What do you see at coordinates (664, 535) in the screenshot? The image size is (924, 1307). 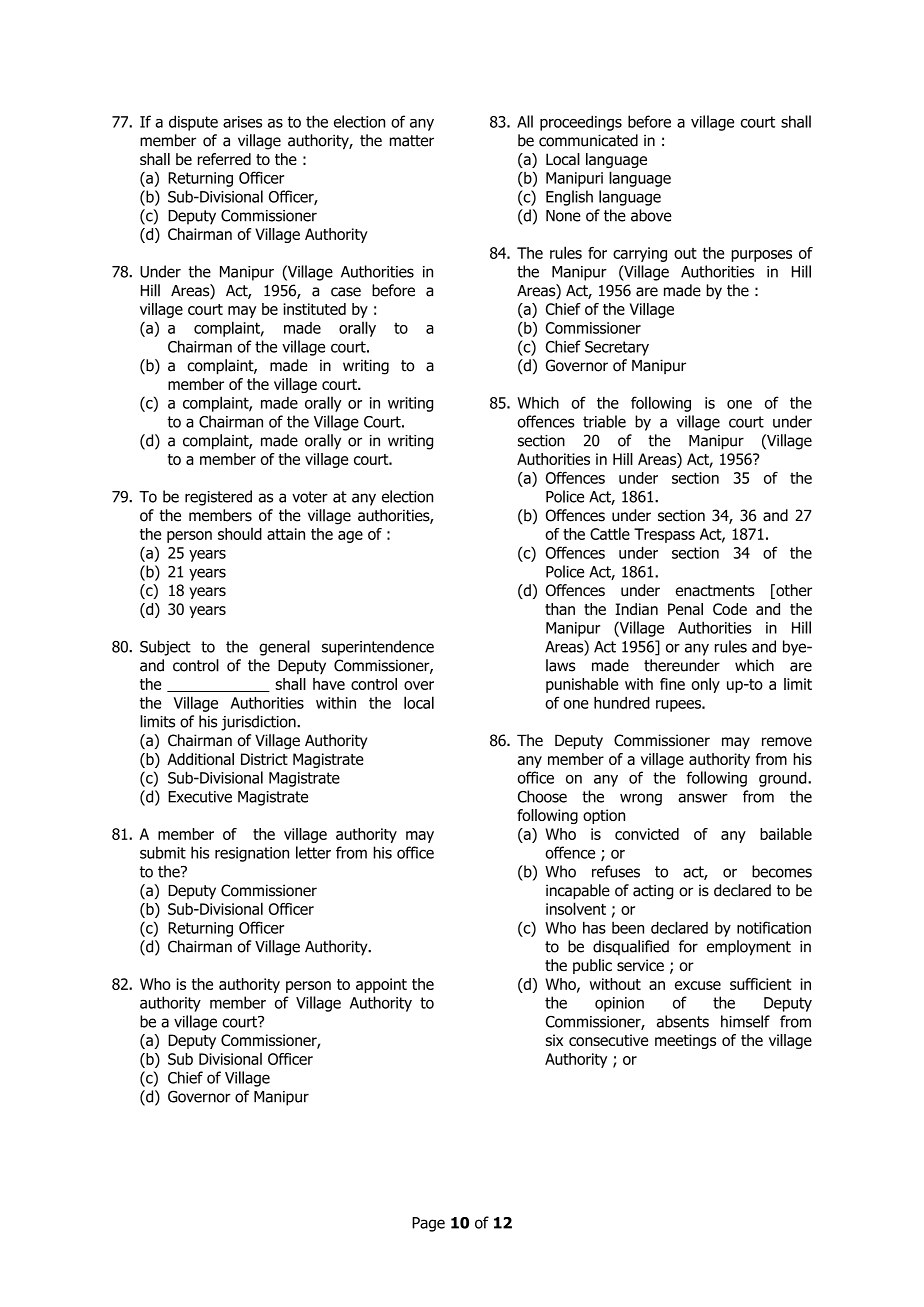 I see `Trespass` at bounding box center [664, 535].
